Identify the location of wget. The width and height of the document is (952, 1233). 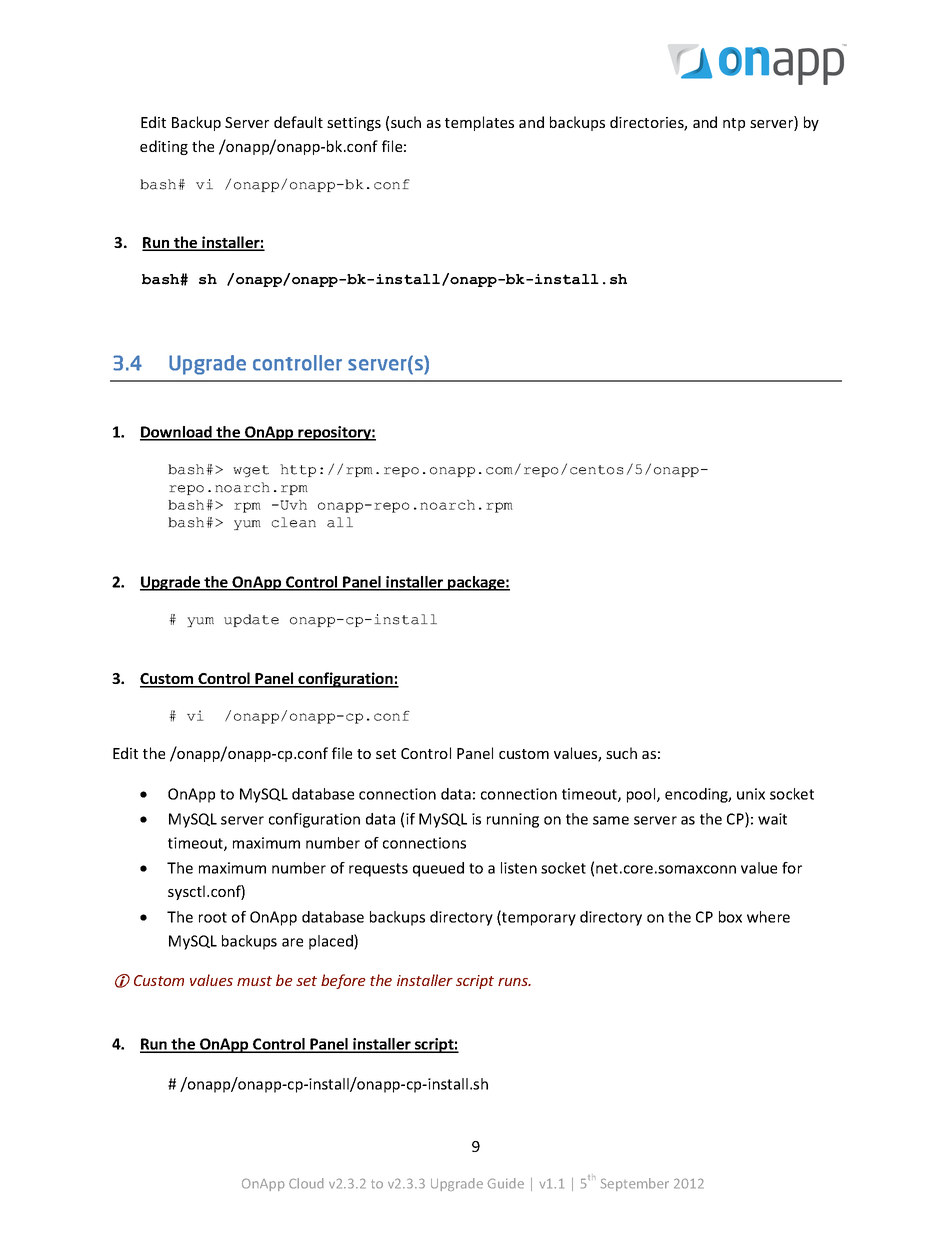
(251, 471).
